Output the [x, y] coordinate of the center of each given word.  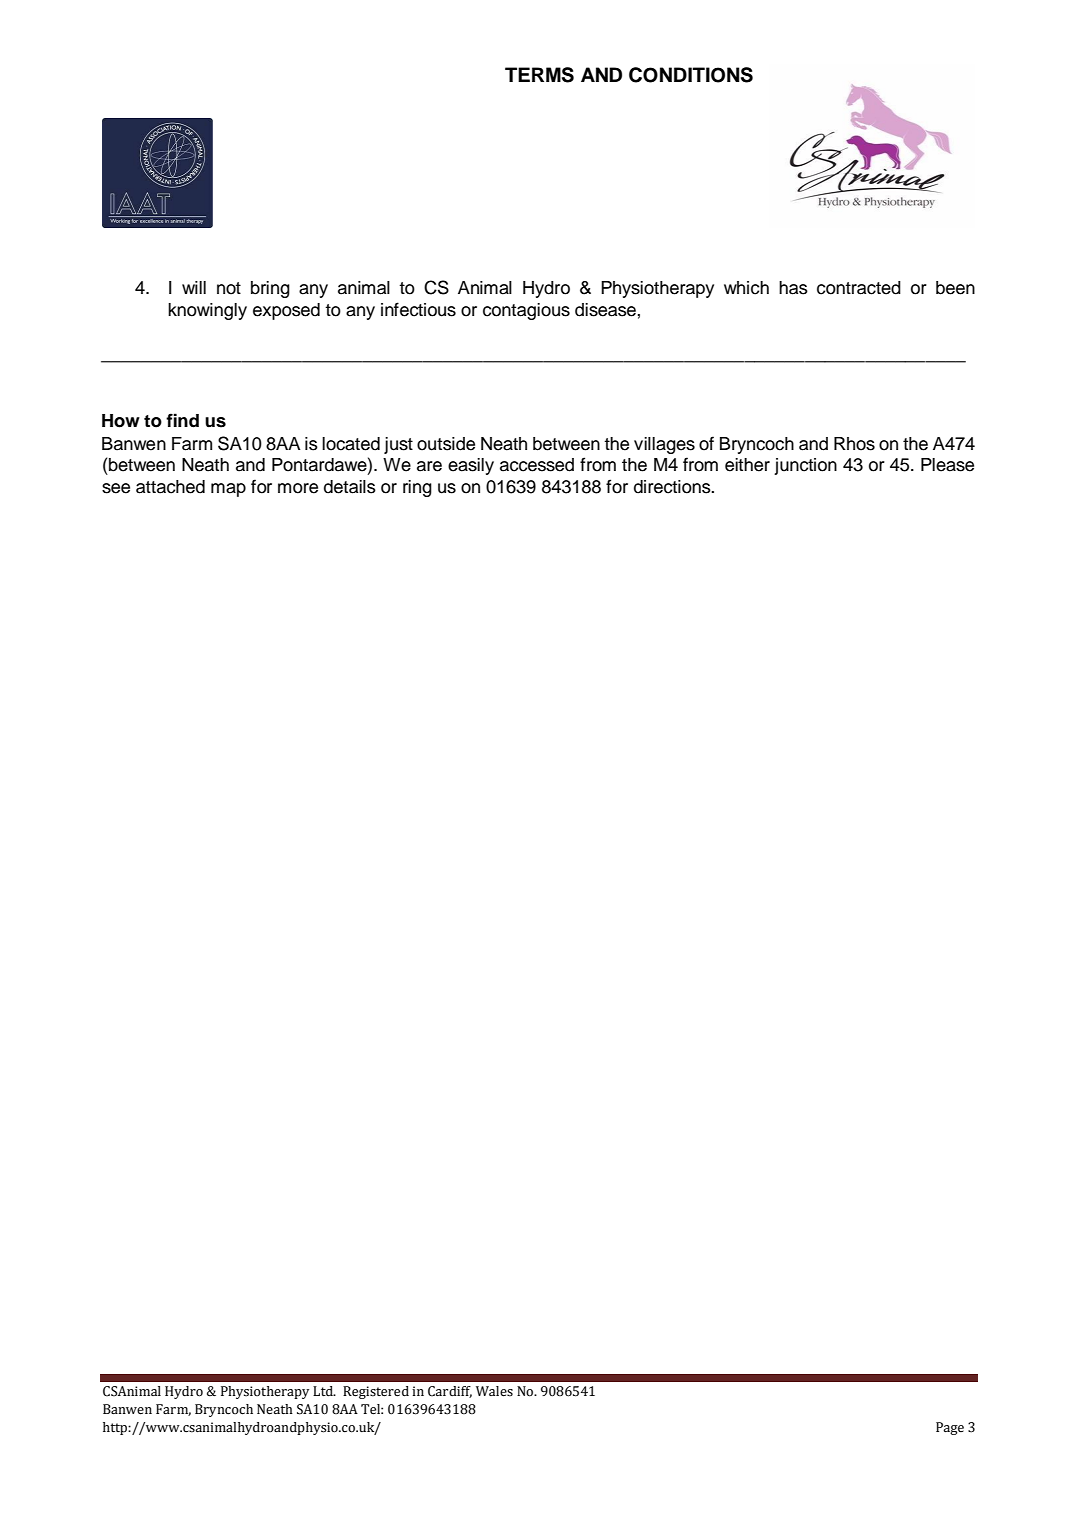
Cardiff [450, 1392]
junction [805, 466]
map [228, 490]
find [182, 420]
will [194, 287]
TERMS [539, 75]
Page [950, 1428]
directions [673, 487]
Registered [376, 1392]
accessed [537, 465]
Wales [494, 1391]
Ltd [324, 1391]
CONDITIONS [691, 75]
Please [947, 465]
